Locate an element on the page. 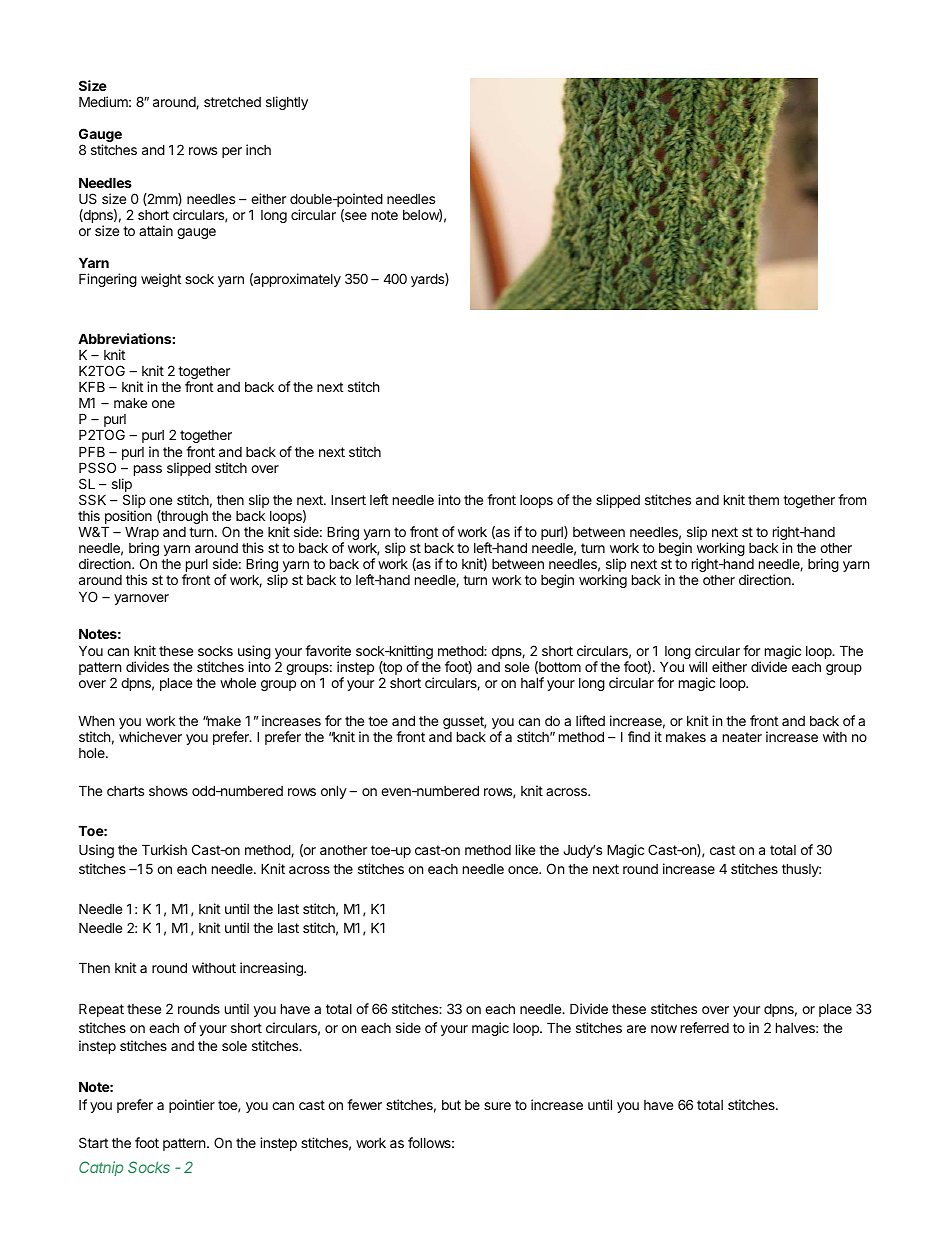 The height and width of the image is (1233, 952). per is located at coordinates (232, 152).
